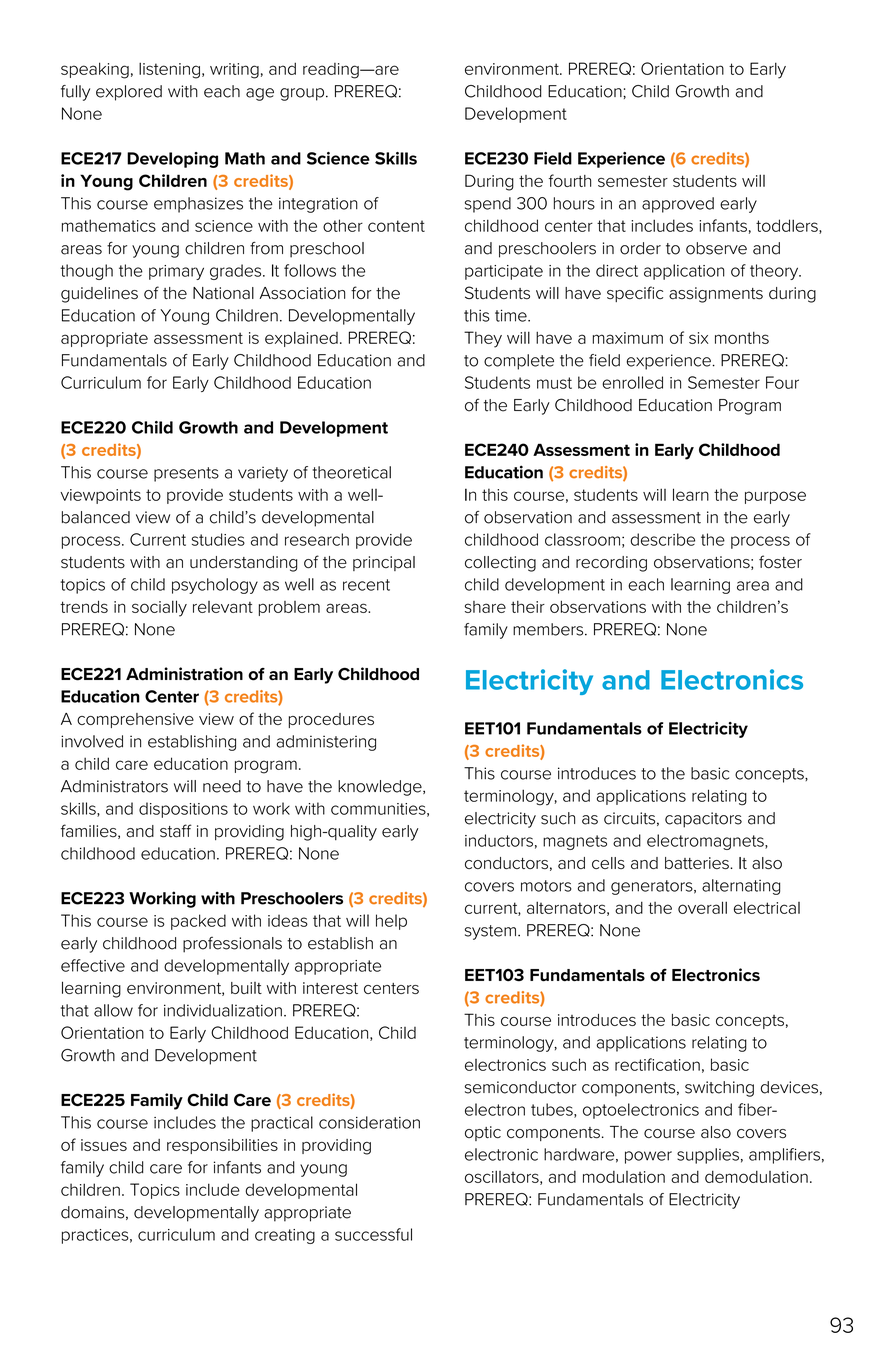 The image size is (887, 1372). I want to click on spend, so click(488, 205).
